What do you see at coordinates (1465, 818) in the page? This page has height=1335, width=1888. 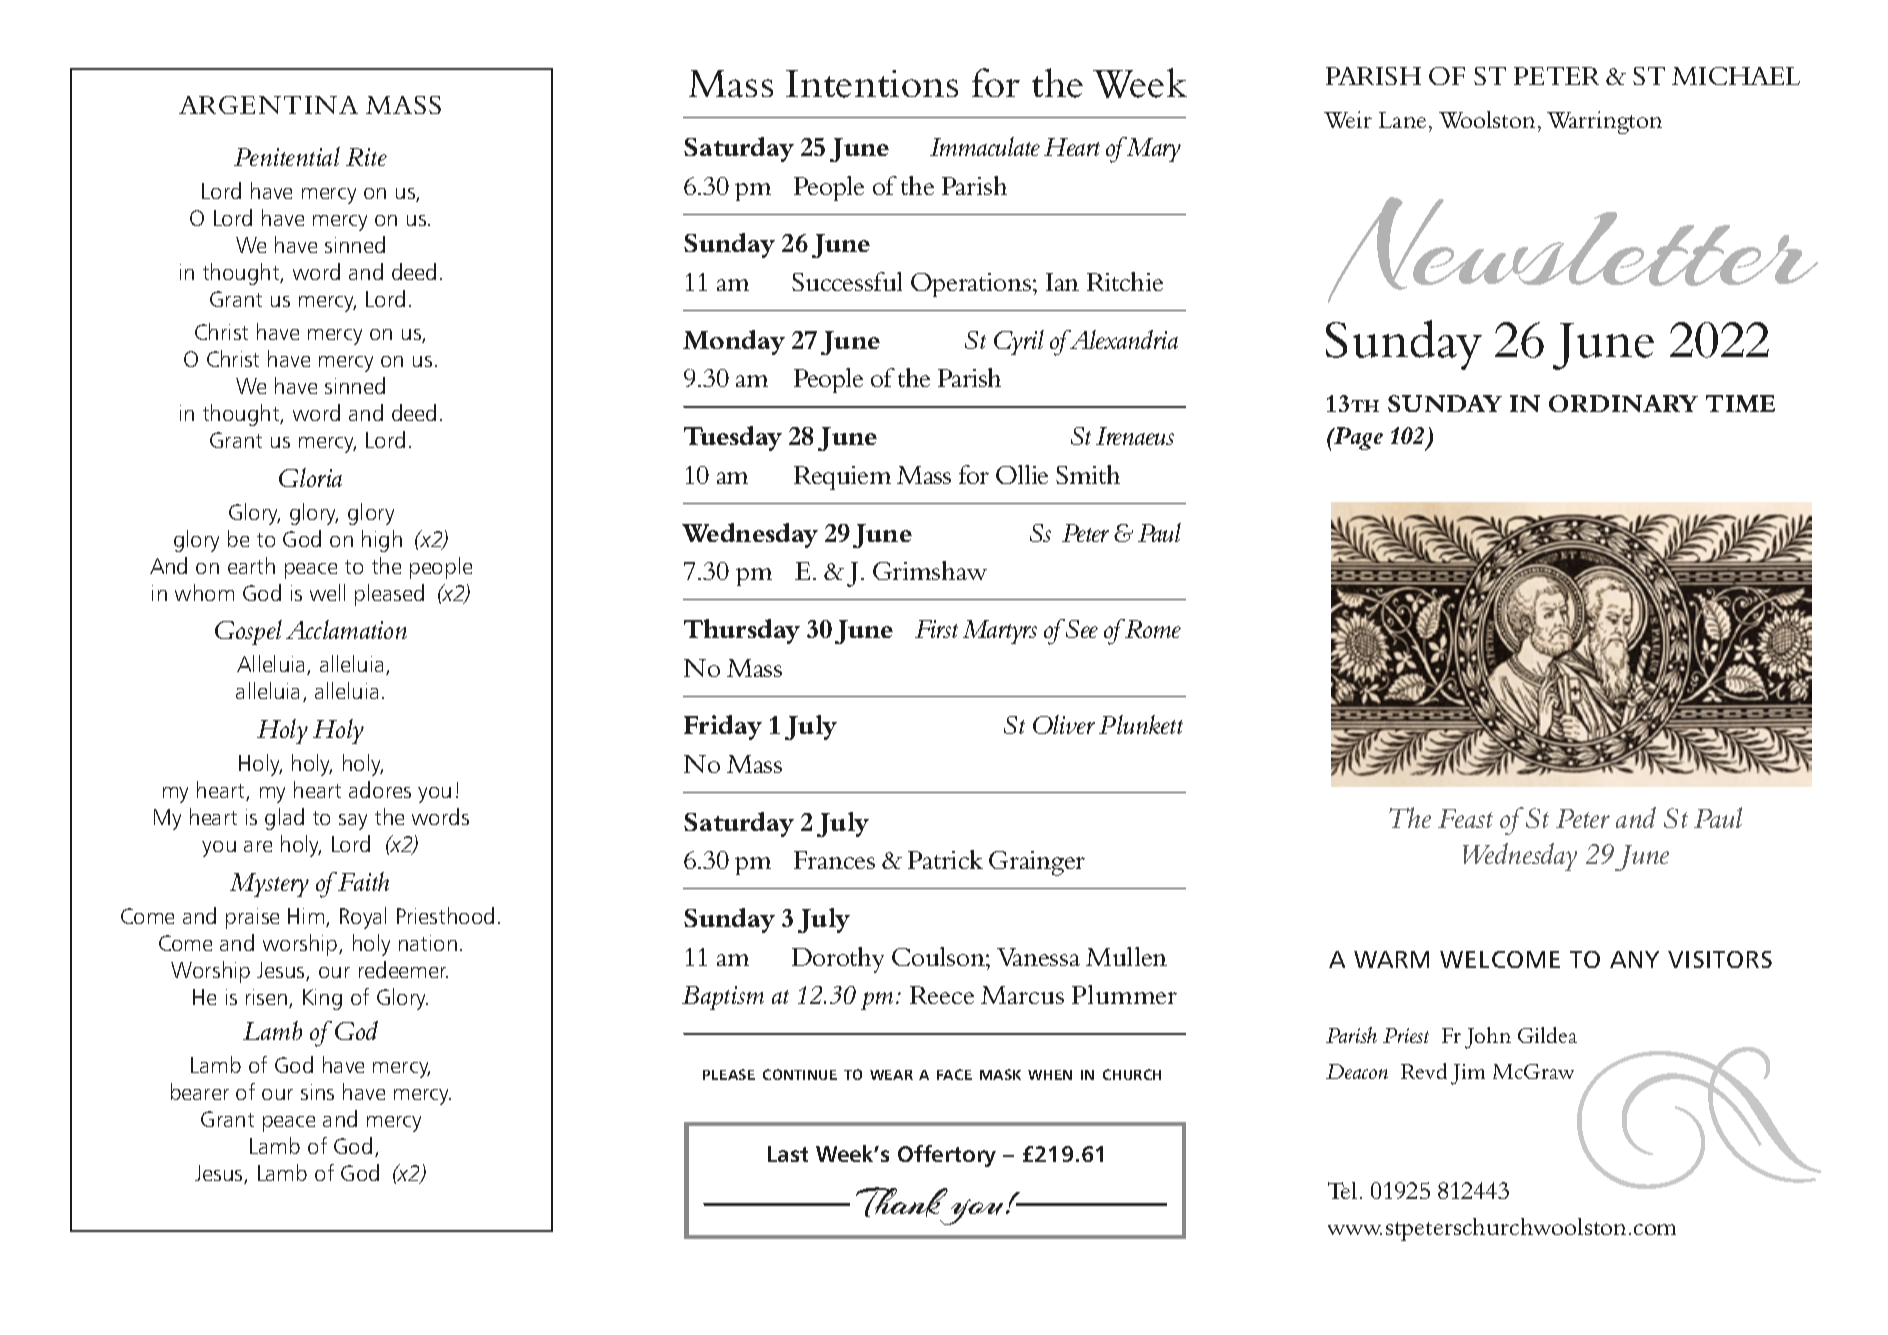 I see `Feast` at bounding box center [1465, 818].
